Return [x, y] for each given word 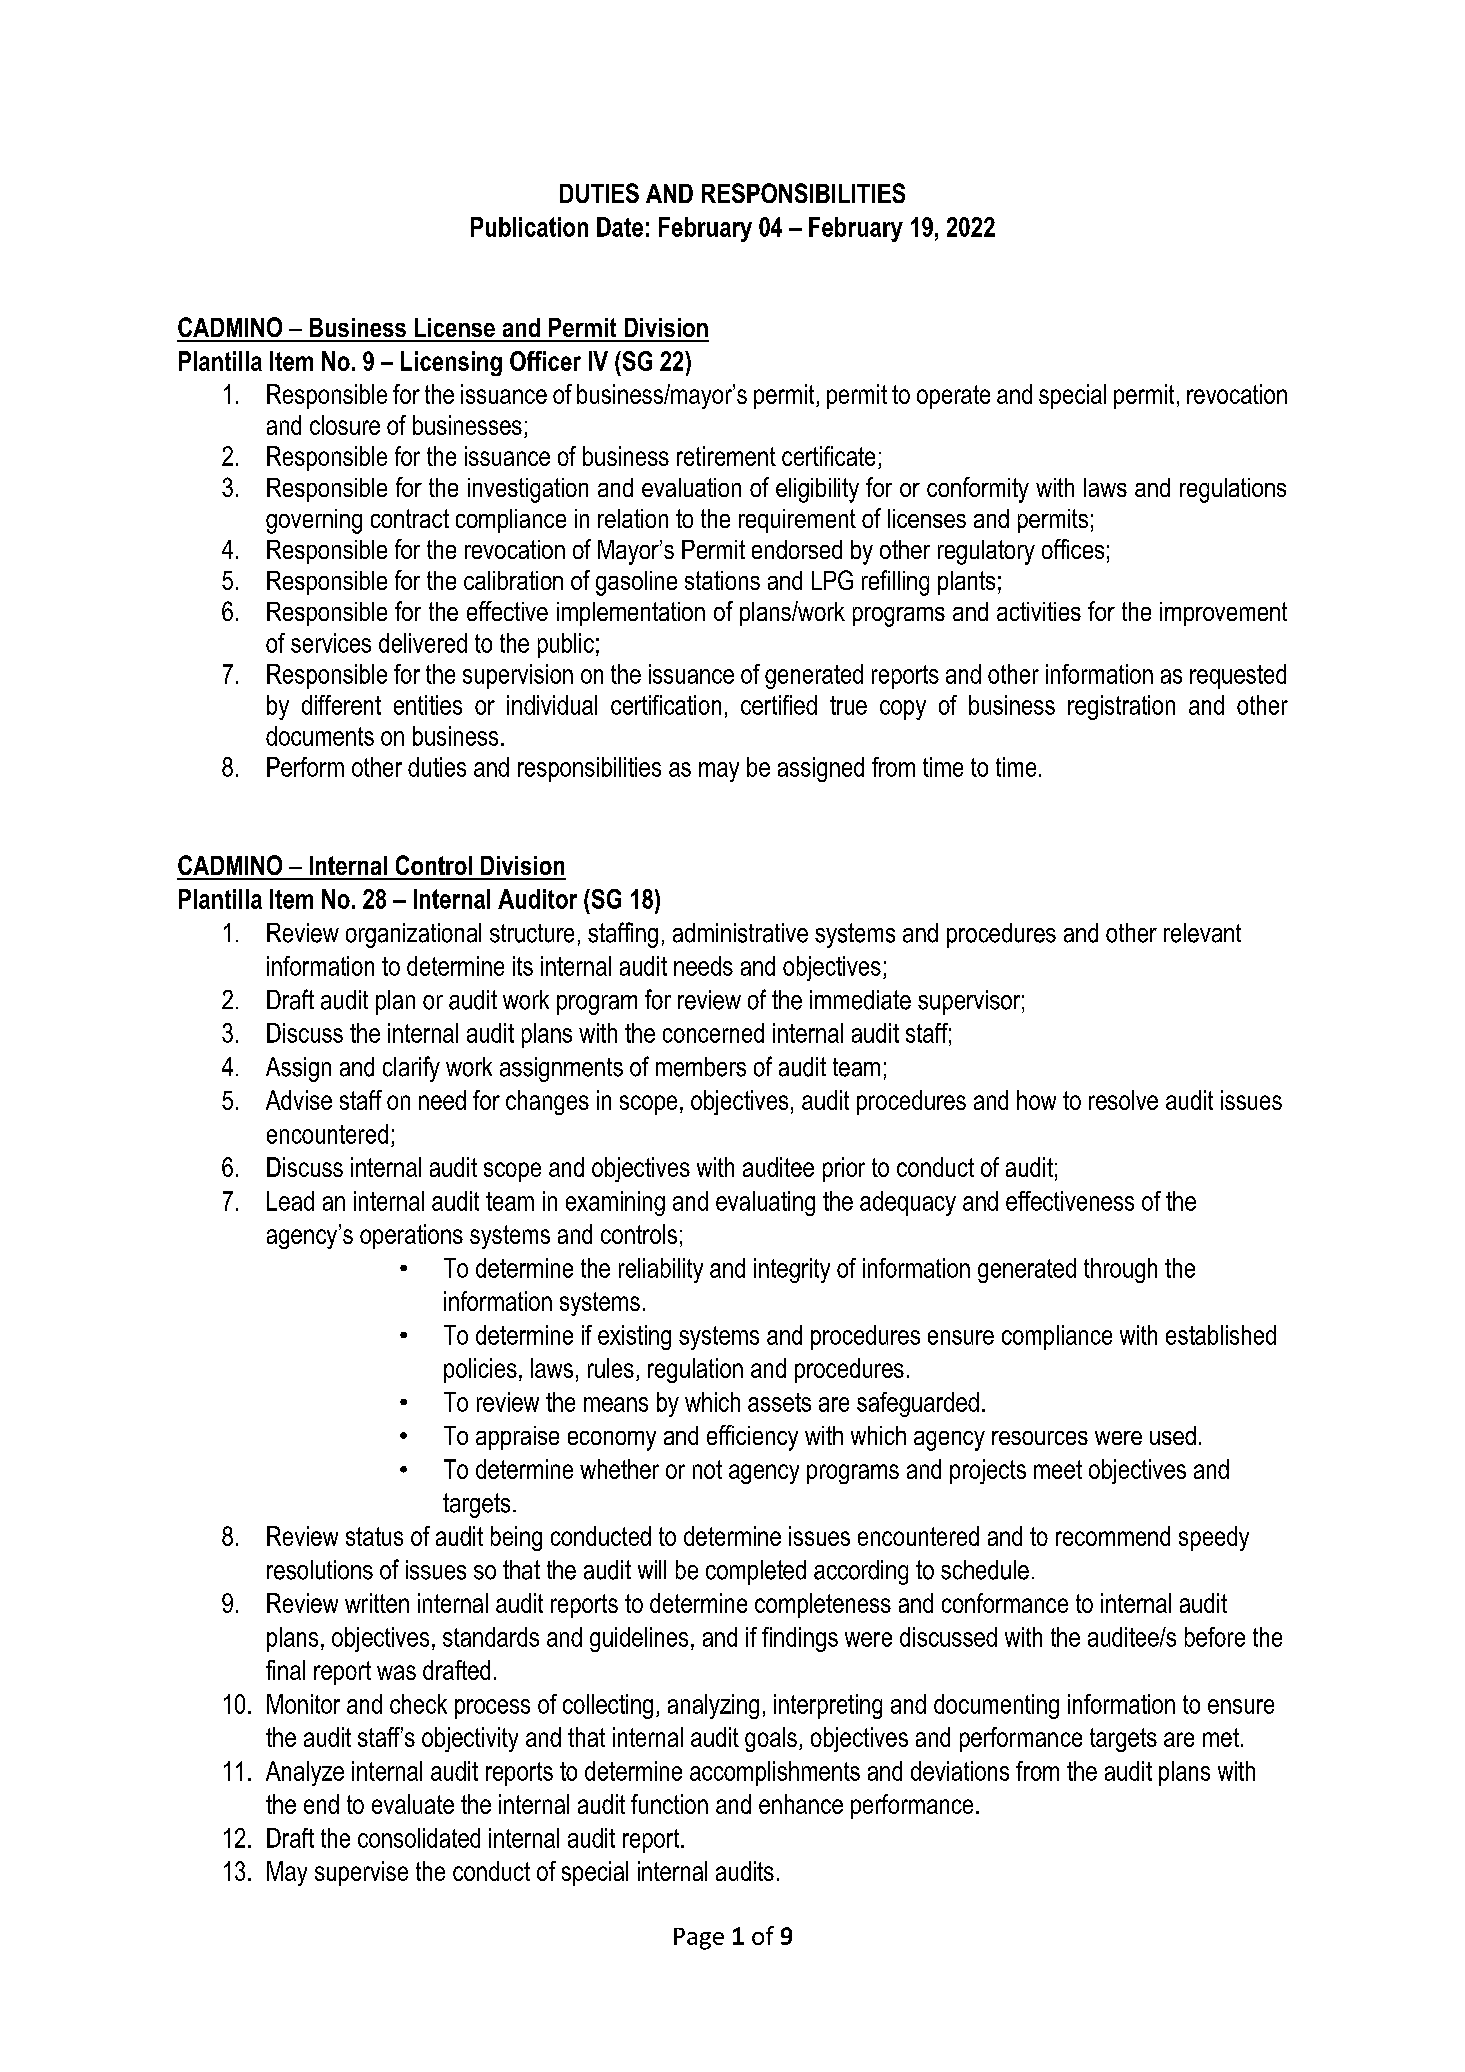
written [377, 1603]
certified [779, 705]
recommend [1113, 1536]
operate [953, 397]
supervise [361, 1873]
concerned [713, 1033]
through [1120, 1270]
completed [756, 1572]
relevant [1202, 933]
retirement [726, 456]
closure [345, 425]
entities [428, 705]
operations [411, 1236]
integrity [792, 1270]
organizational [413, 935]
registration [1121, 707]
